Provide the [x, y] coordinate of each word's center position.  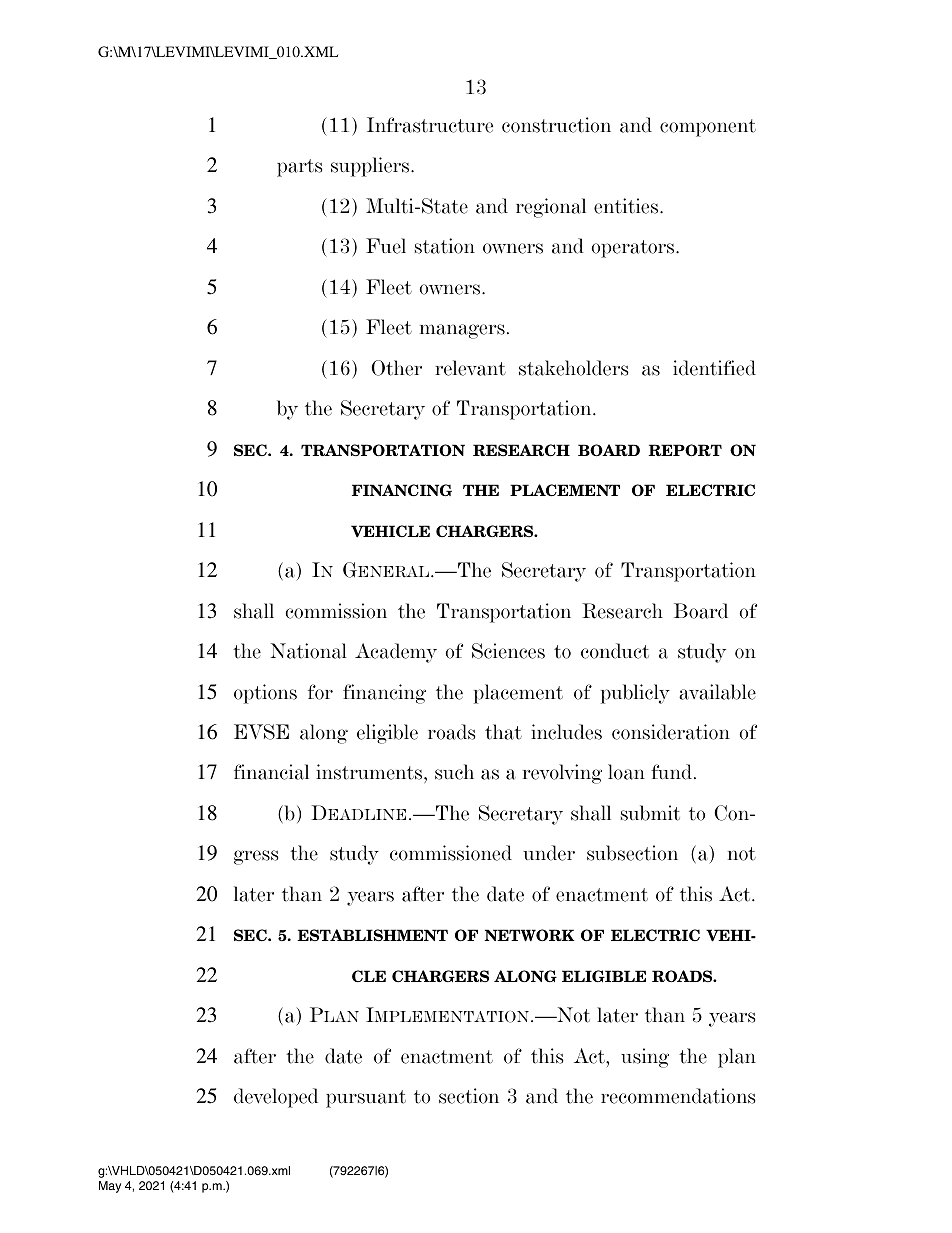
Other [396, 368]
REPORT [685, 450]
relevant [470, 368]
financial [271, 772]
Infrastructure [430, 125]
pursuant [366, 1099]
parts [299, 168]
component [708, 128]
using [645, 1058]
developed [276, 1098]
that [503, 732]
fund [671, 772]
